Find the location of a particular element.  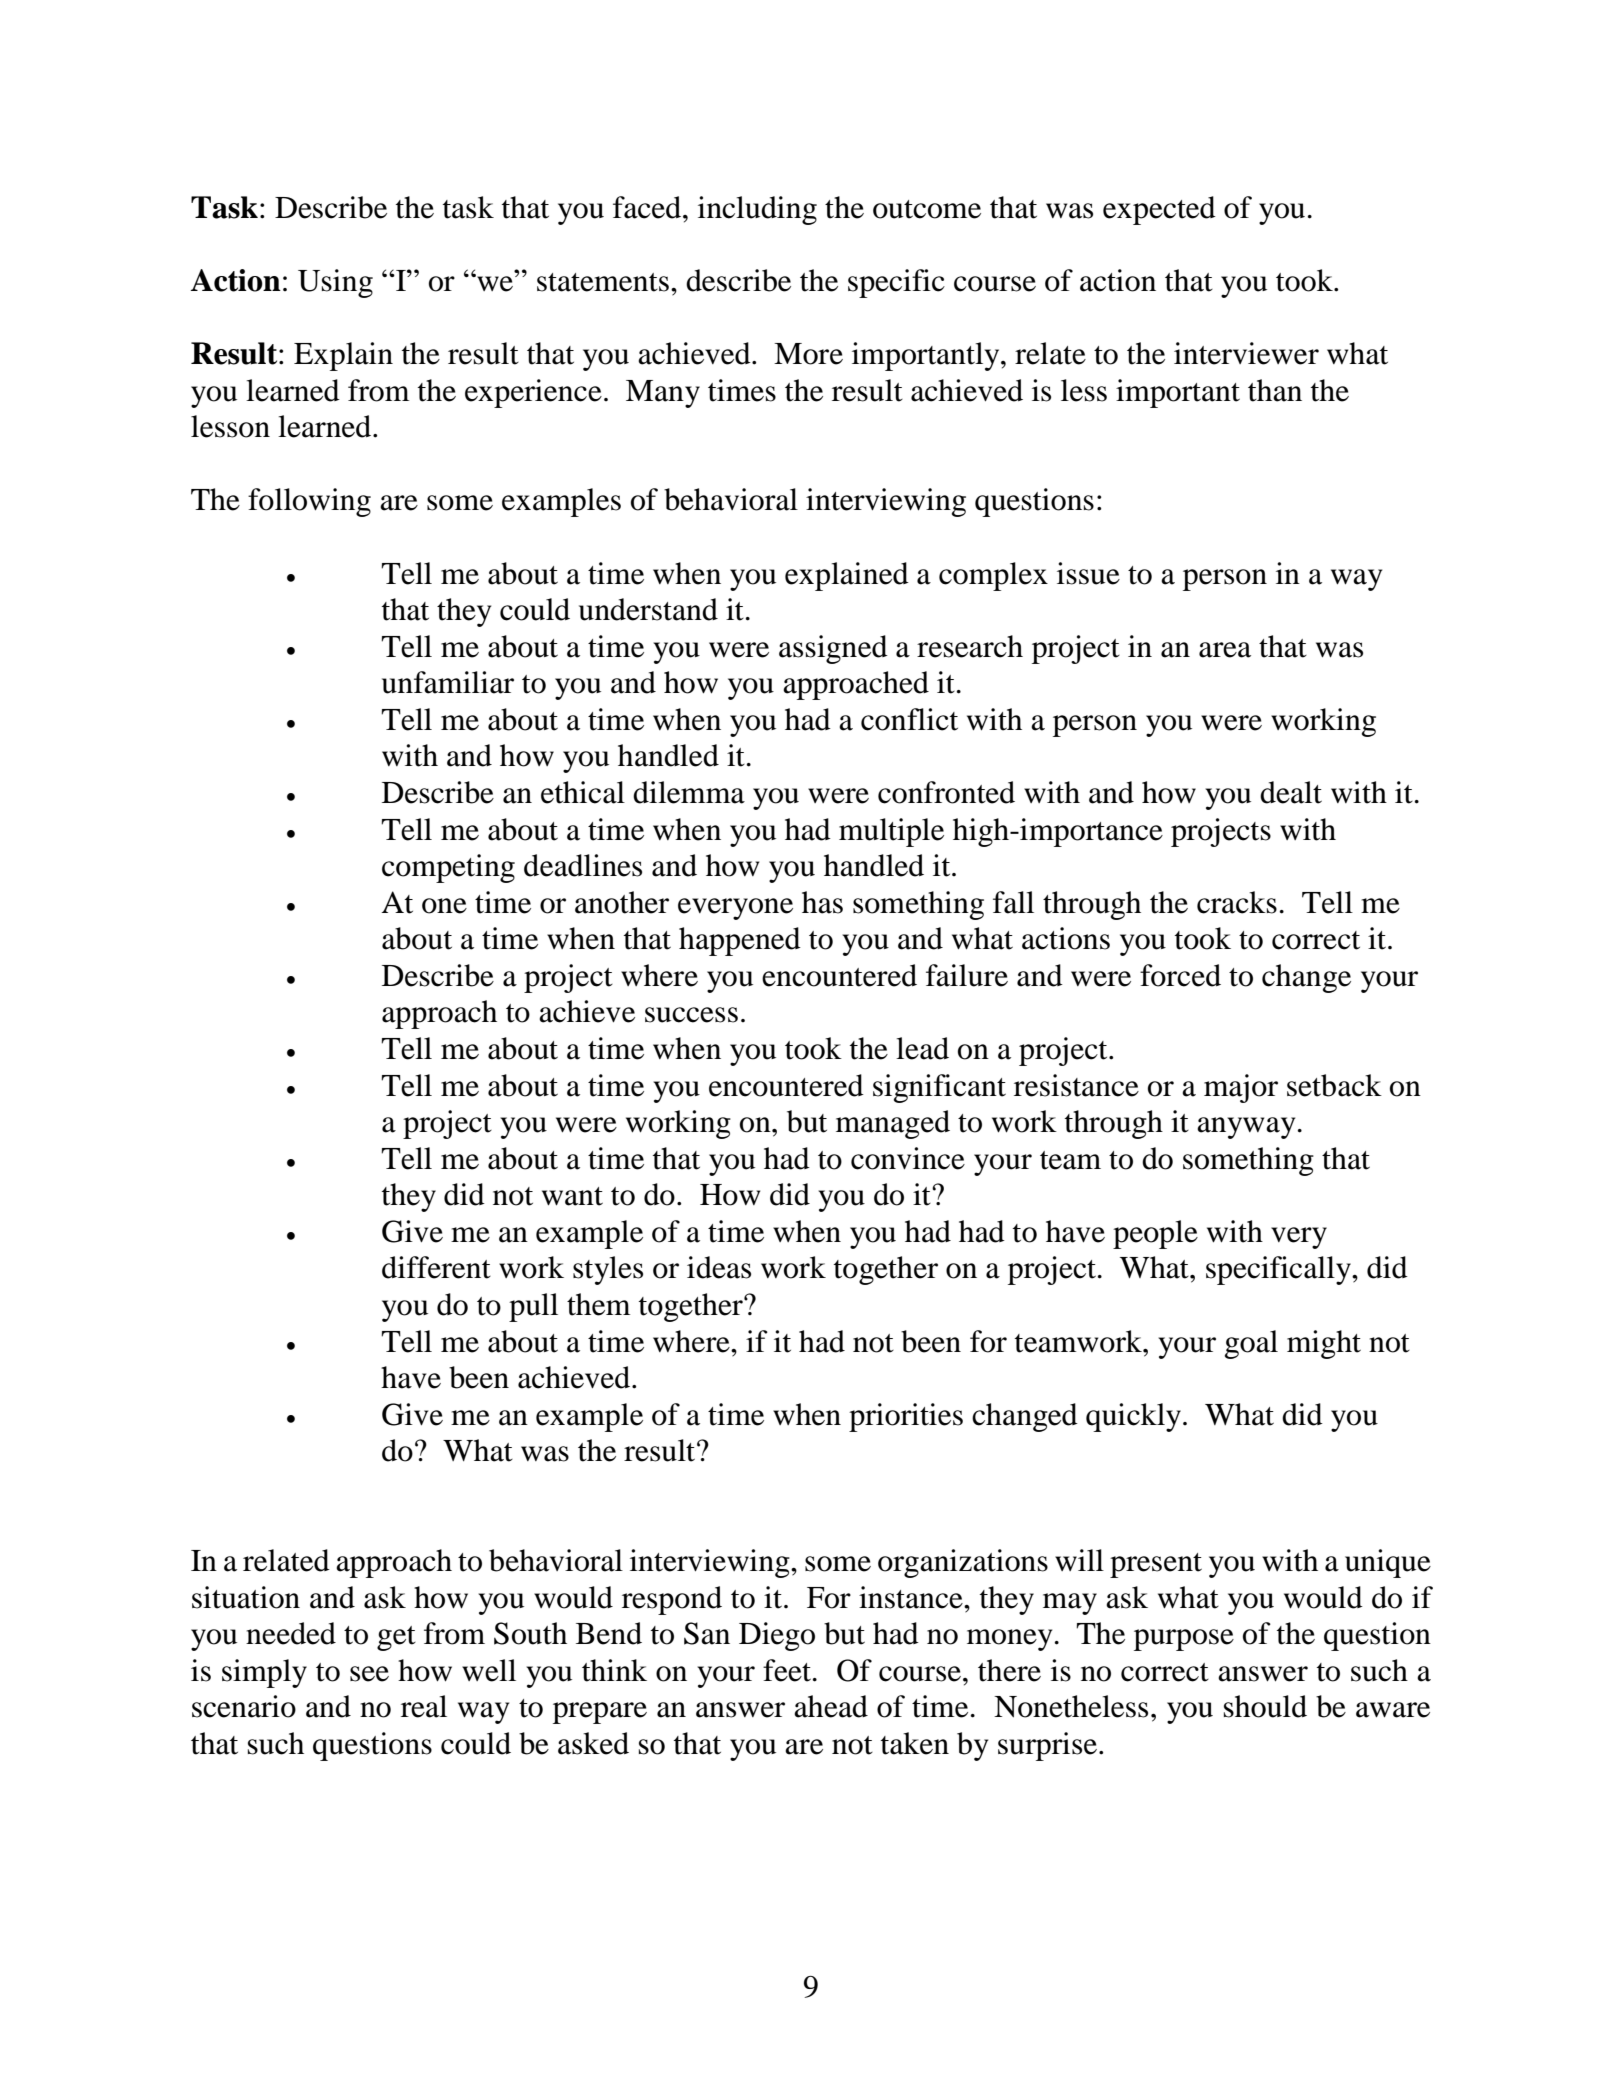

goal is located at coordinates (1251, 1344).
